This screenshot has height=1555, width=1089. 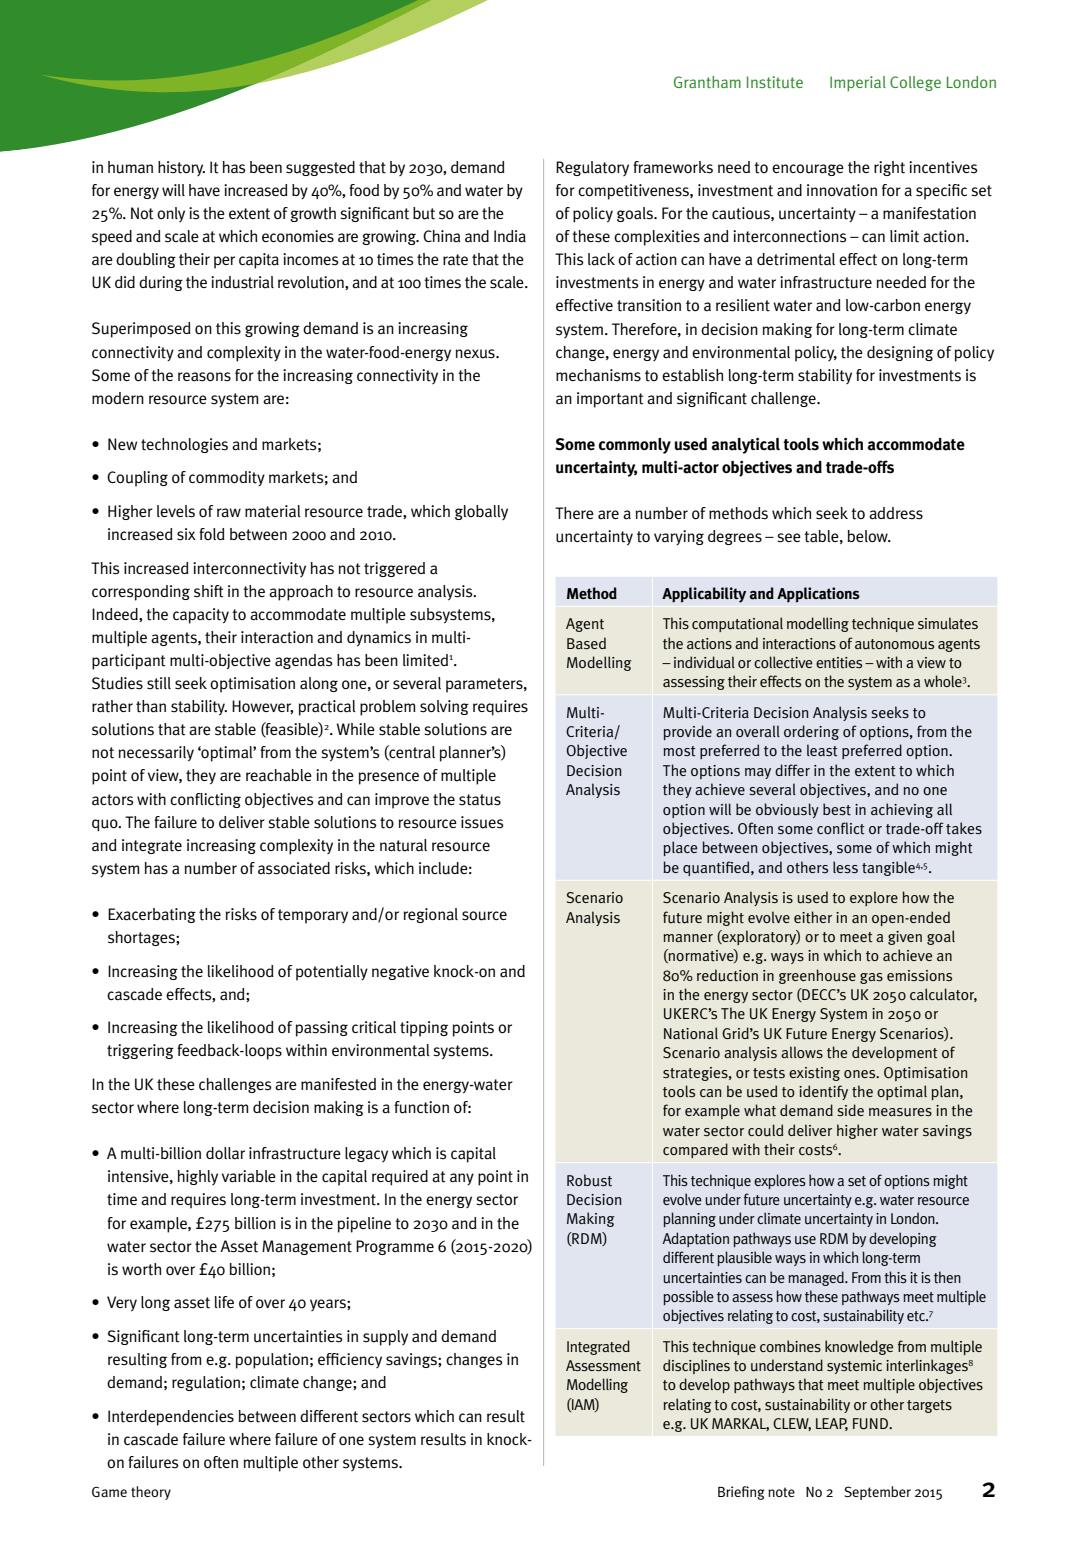 What do you see at coordinates (592, 168) in the screenshot?
I see `Regulatory` at bounding box center [592, 168].
